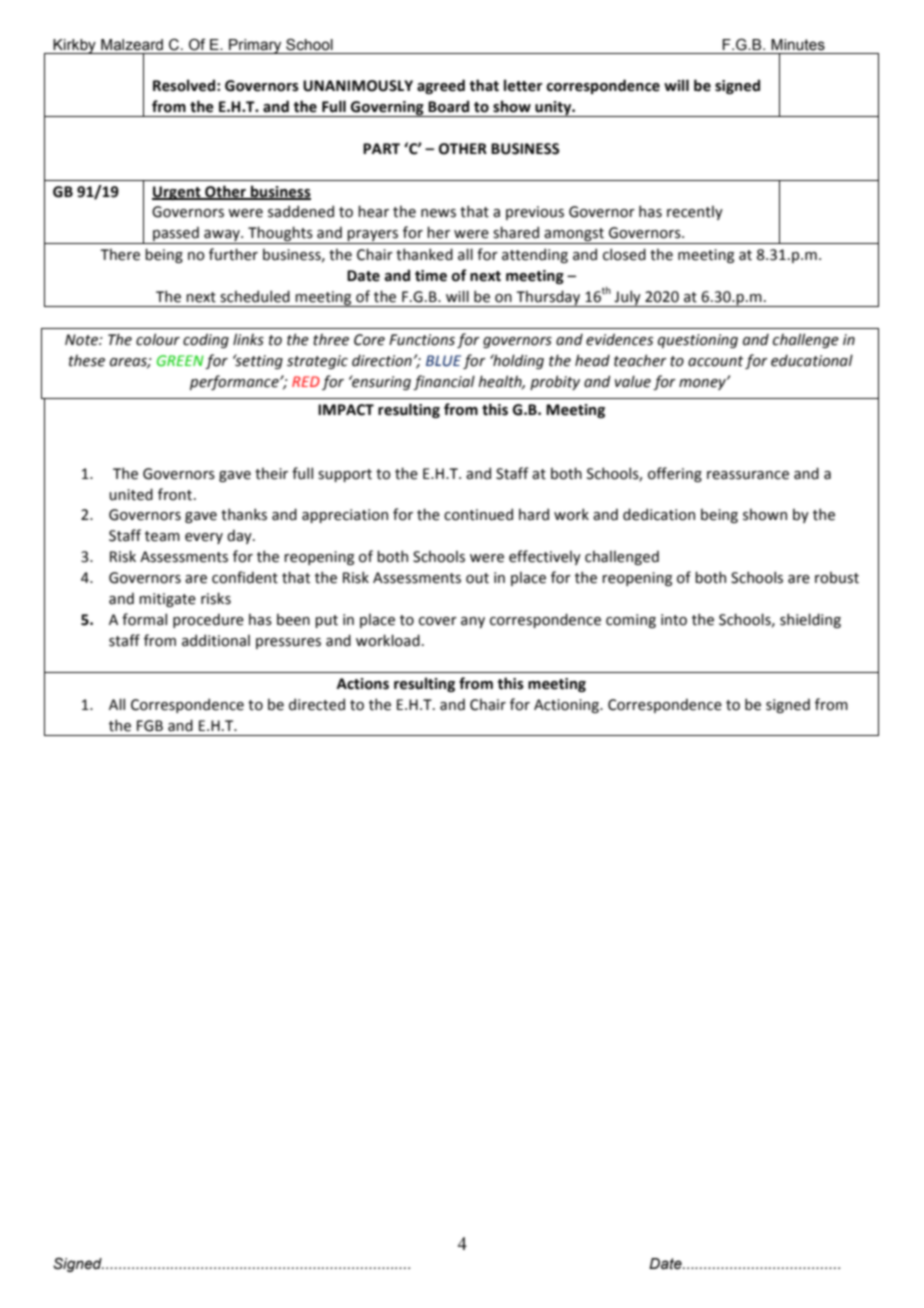 The height and width of the image is (1308, 924). I want to click on FGB, so click(150, 726).
